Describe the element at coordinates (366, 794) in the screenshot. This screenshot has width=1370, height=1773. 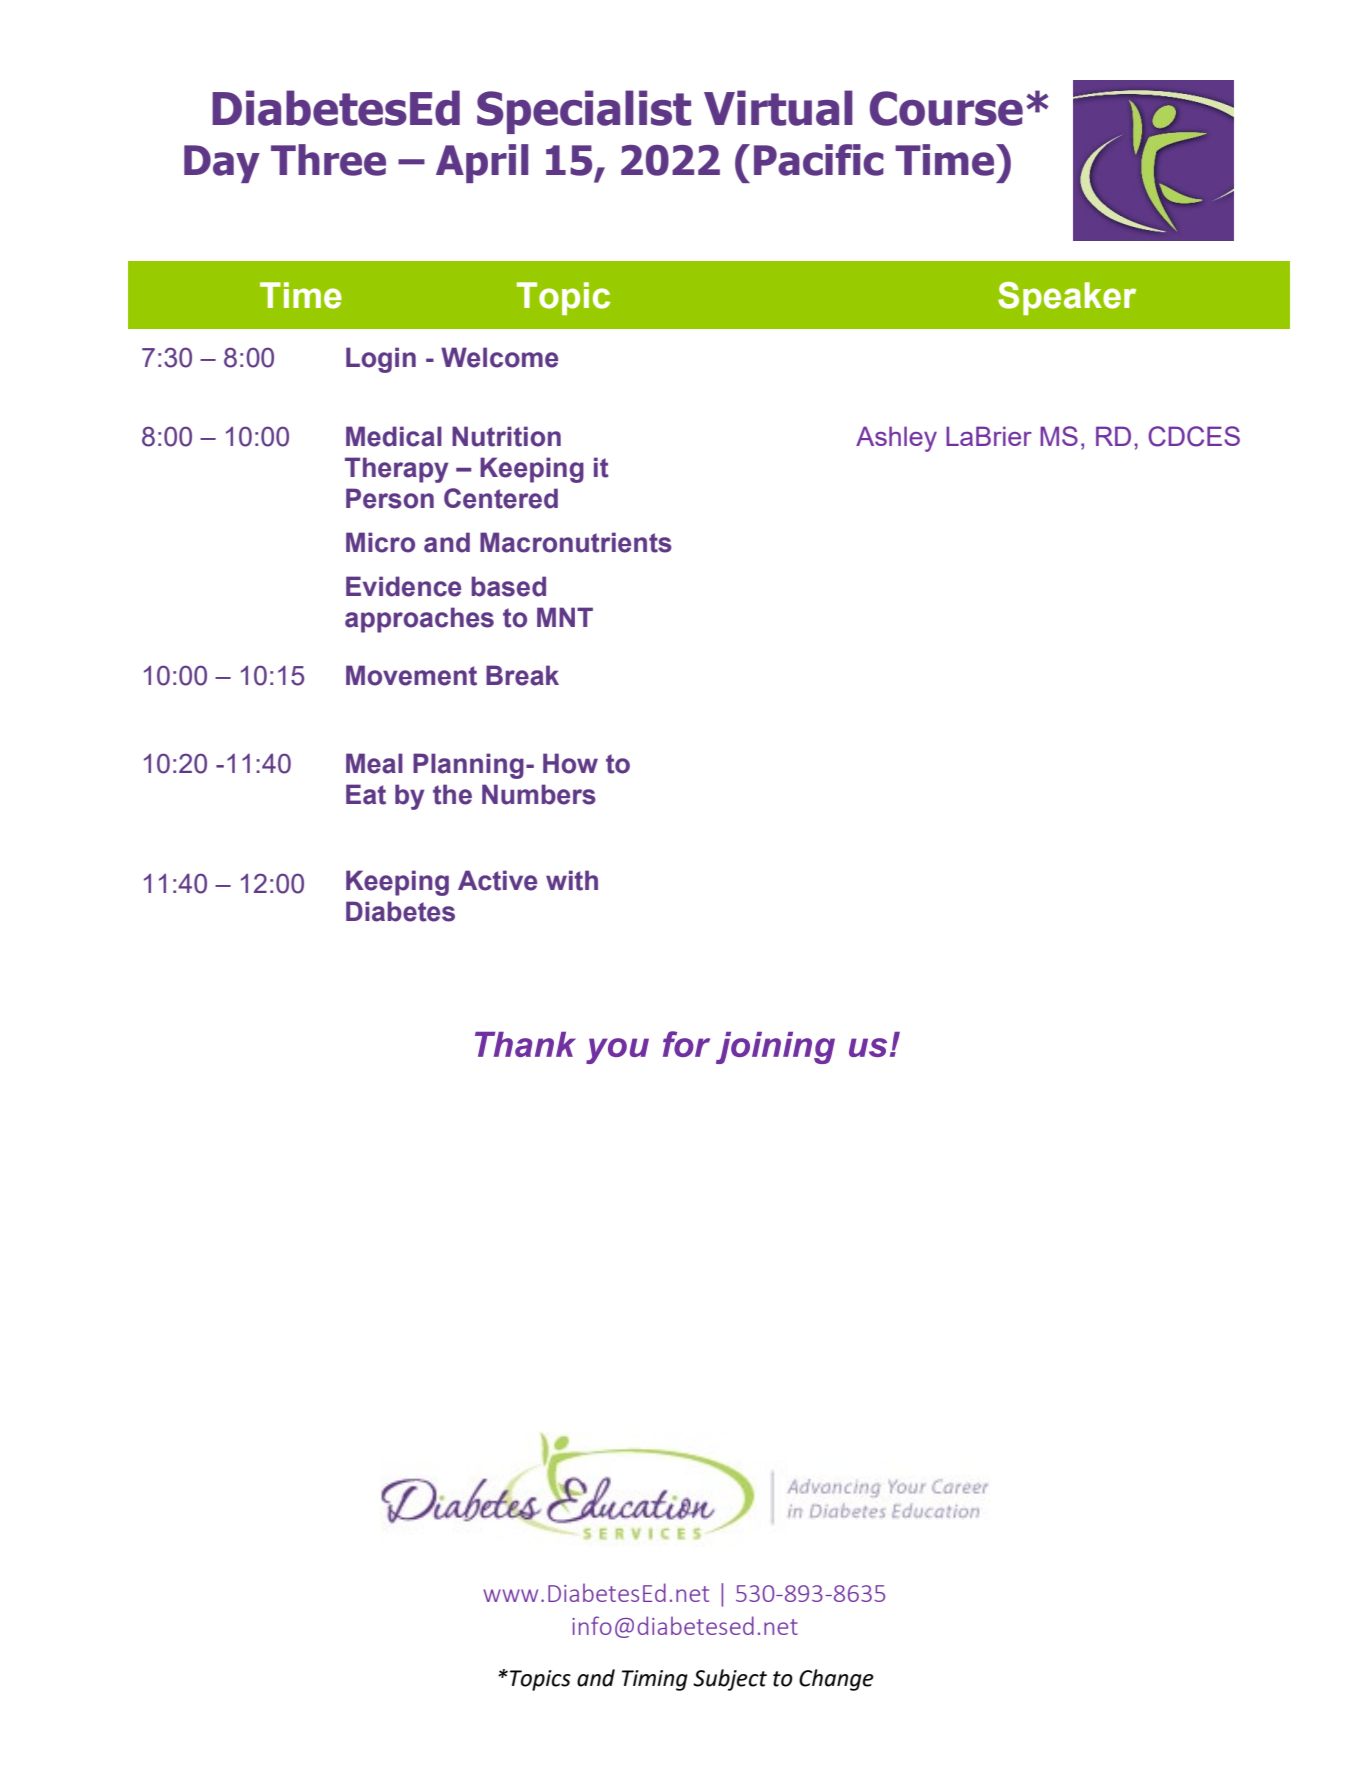
I see `Eat` at that location.
